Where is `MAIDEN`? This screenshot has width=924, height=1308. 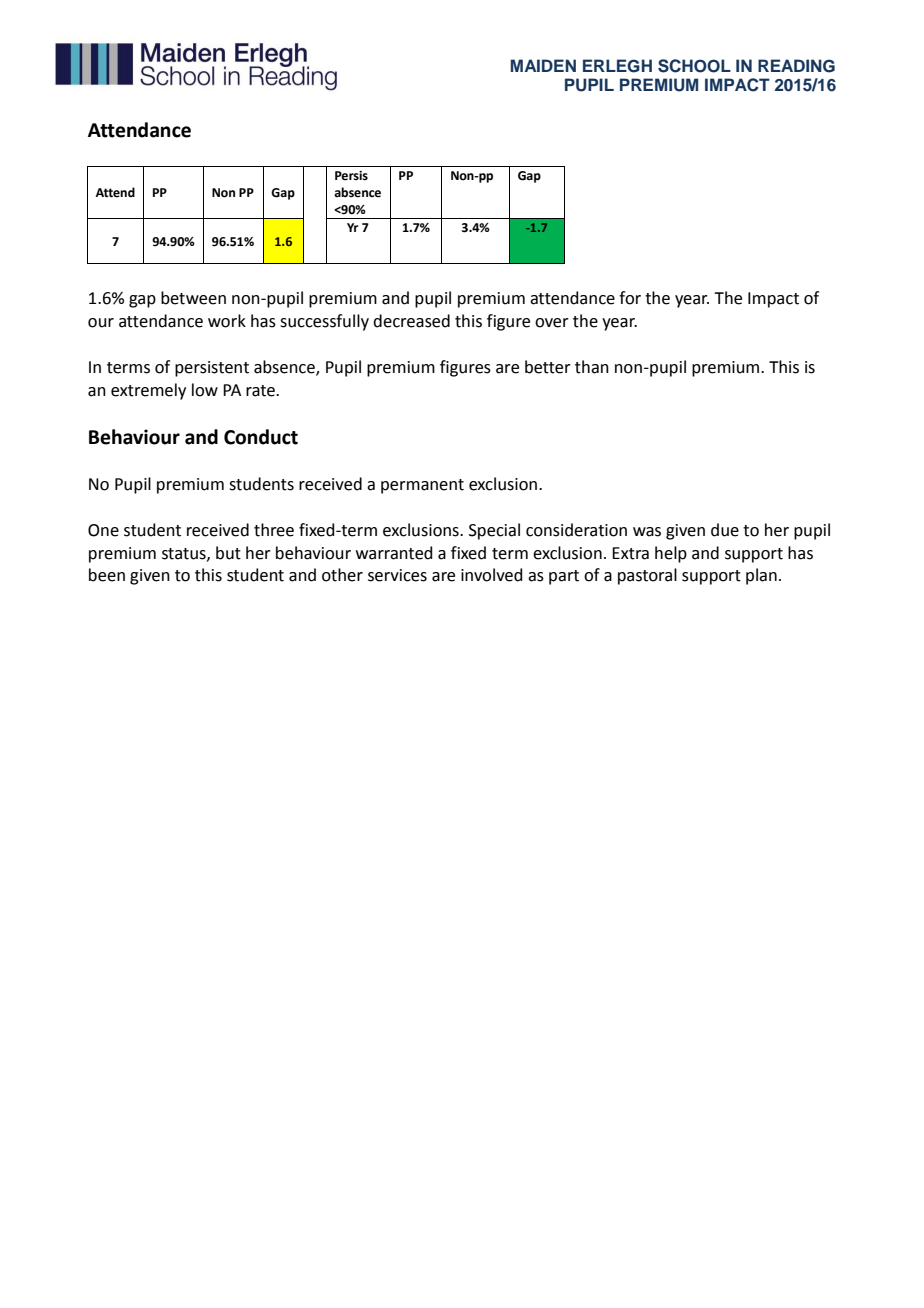 MAIDEN is located at coordinates (543, 65).
